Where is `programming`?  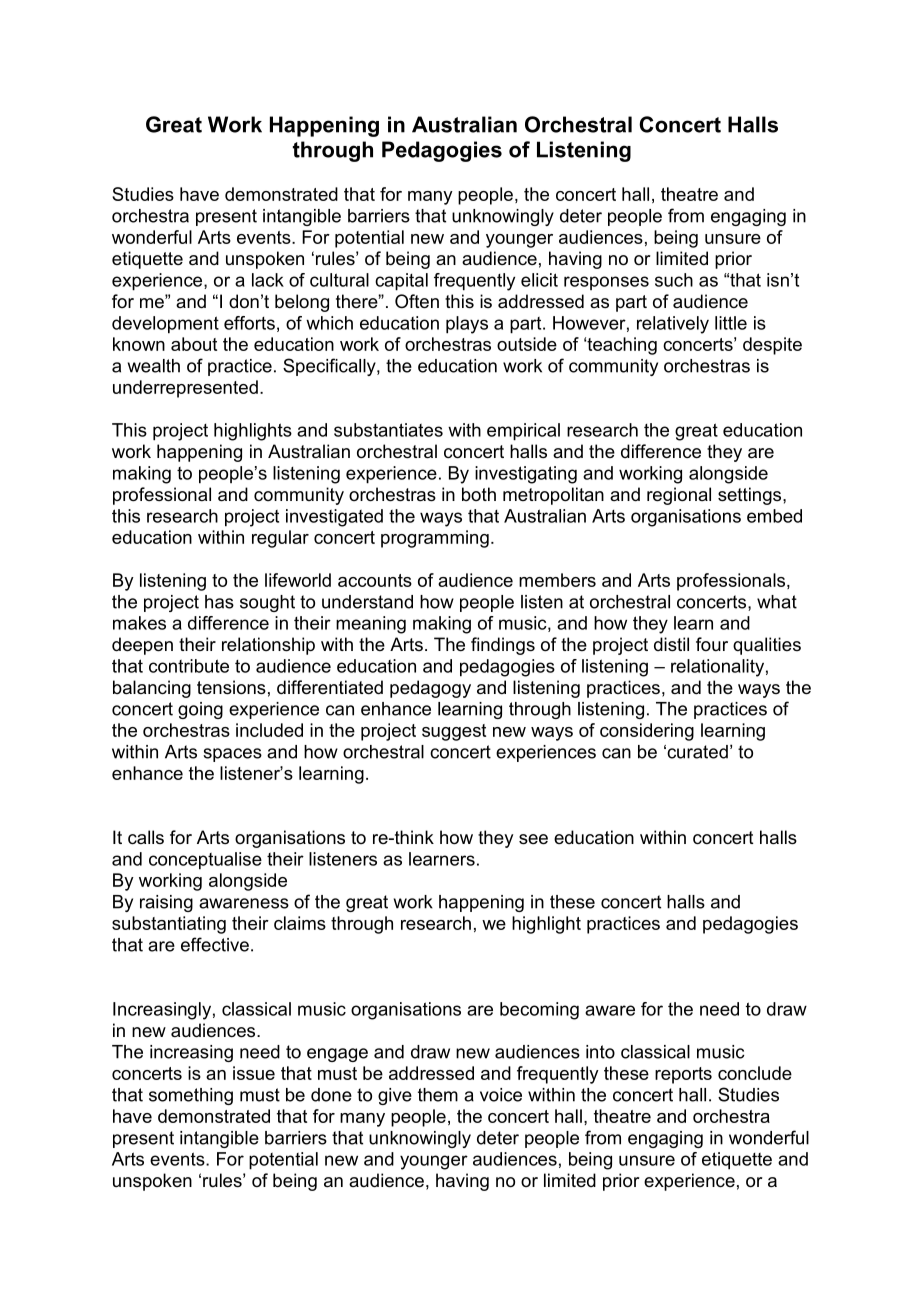 programming is located at coordinates (435, 539).
